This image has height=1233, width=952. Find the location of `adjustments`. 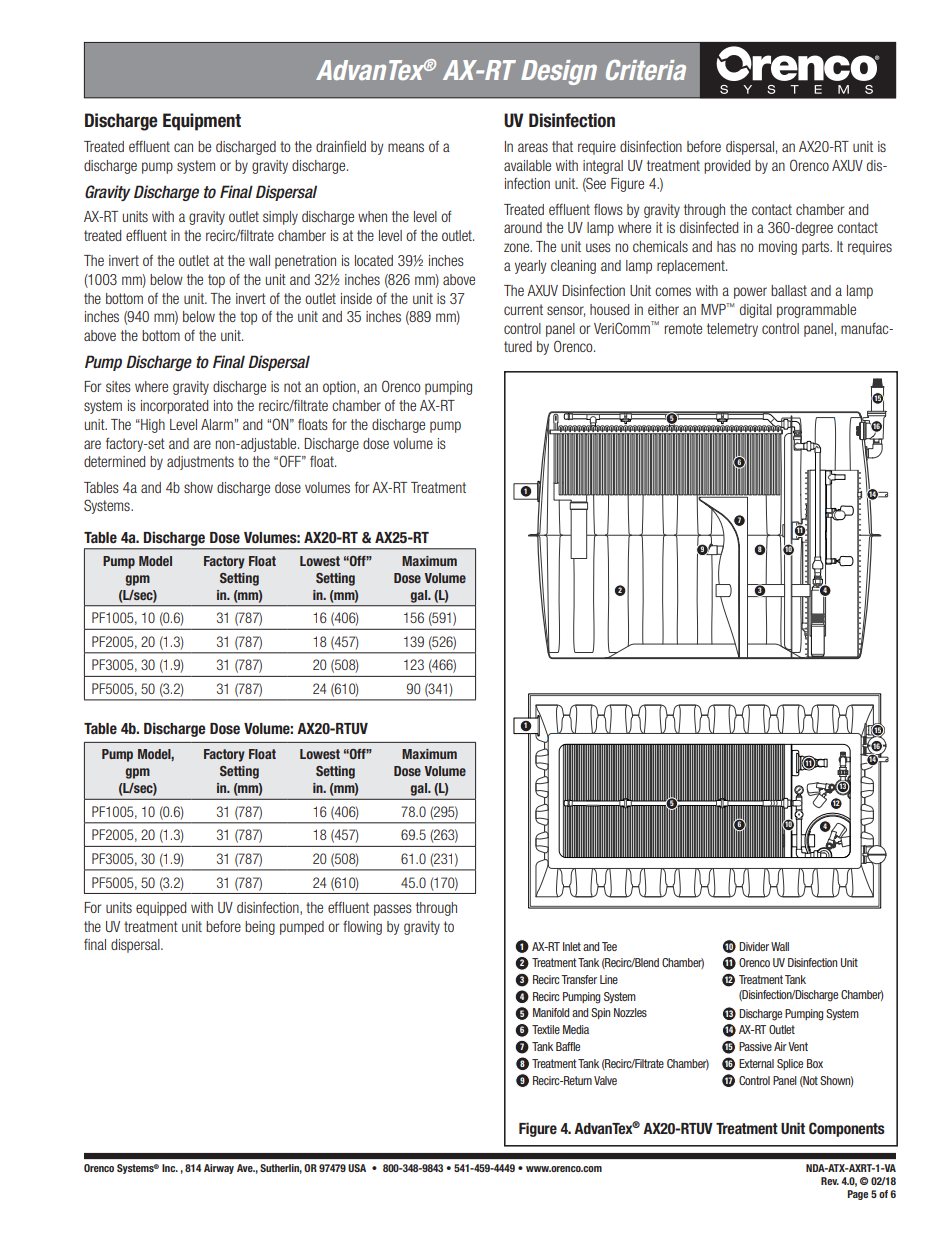

adjustments is located at coordinates (200, 463).
